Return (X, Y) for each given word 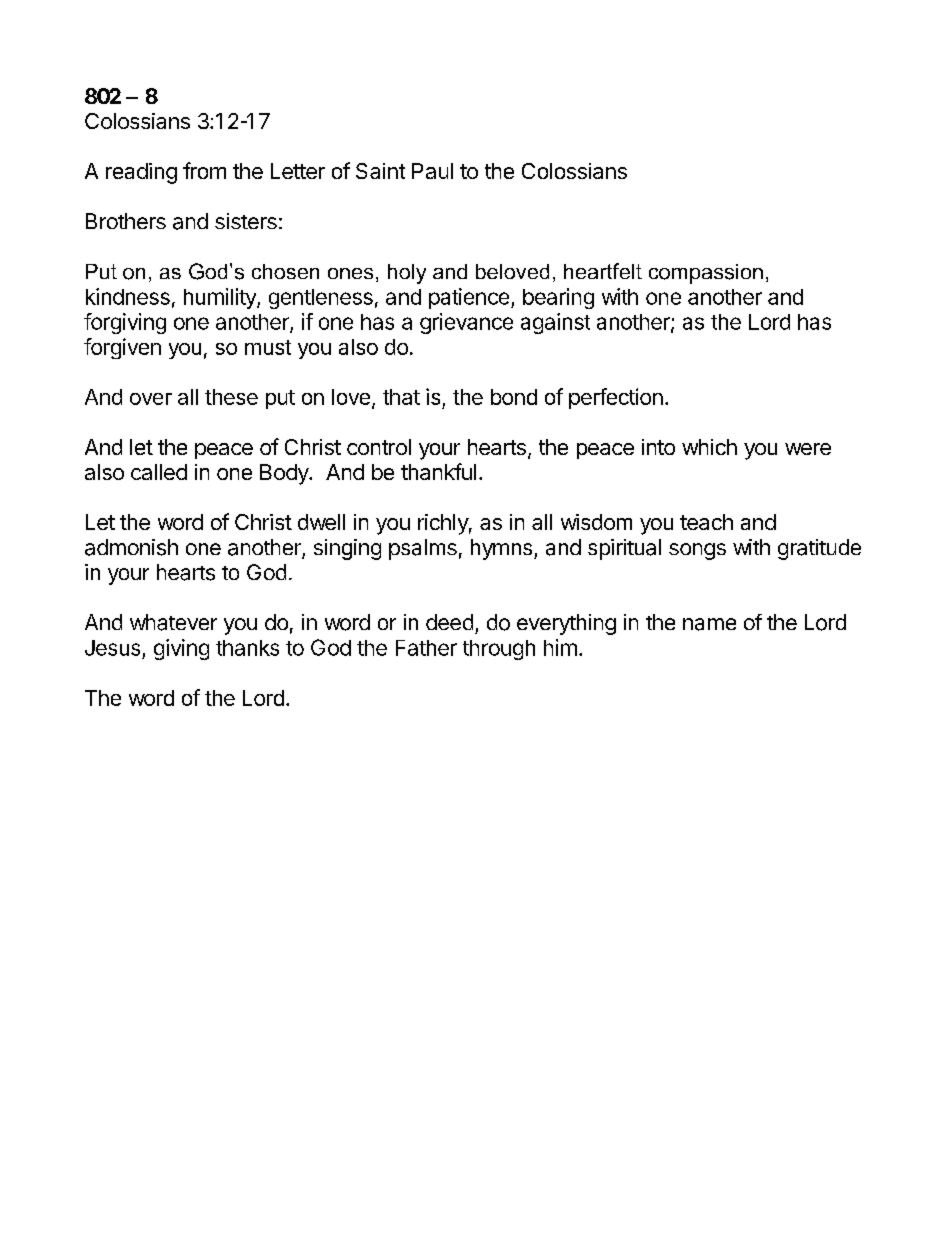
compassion (706, 274)
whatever (173, 622)
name (709, 624)
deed (449, 622)
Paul (432, 171)
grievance (466, 323)
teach (706, 522)
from (204, 170)
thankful (438, 471)
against (555, 323)
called (159, 472)
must (268, 347)
